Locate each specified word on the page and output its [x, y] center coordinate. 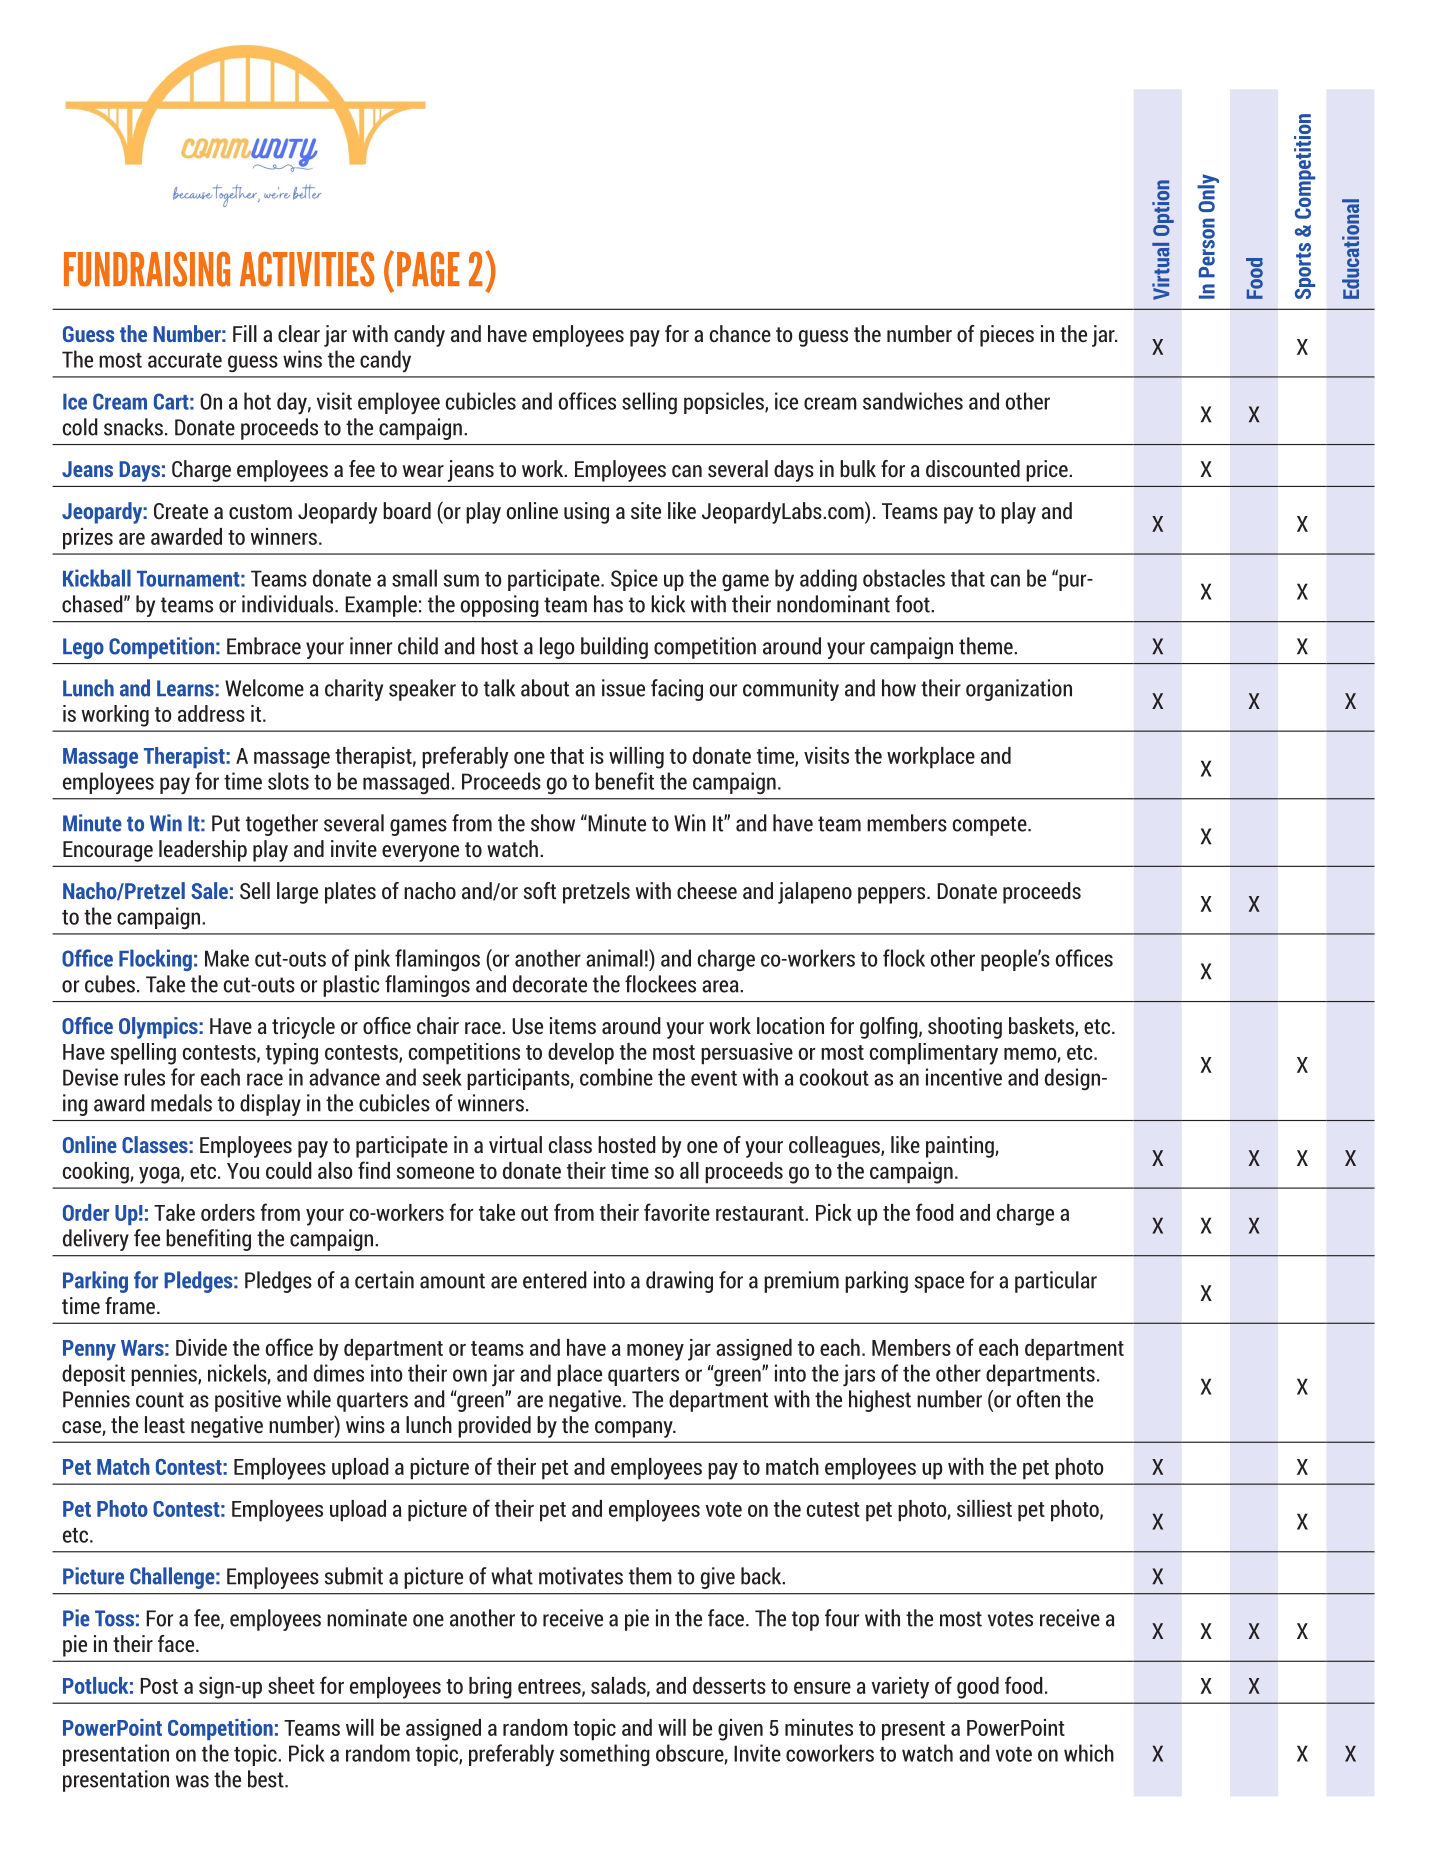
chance [740, 333]
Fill [245, 333]
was [192, 1781]
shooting [965, 1028]
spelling [143, 1054]
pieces [1007, 336]
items [573, 1025]
